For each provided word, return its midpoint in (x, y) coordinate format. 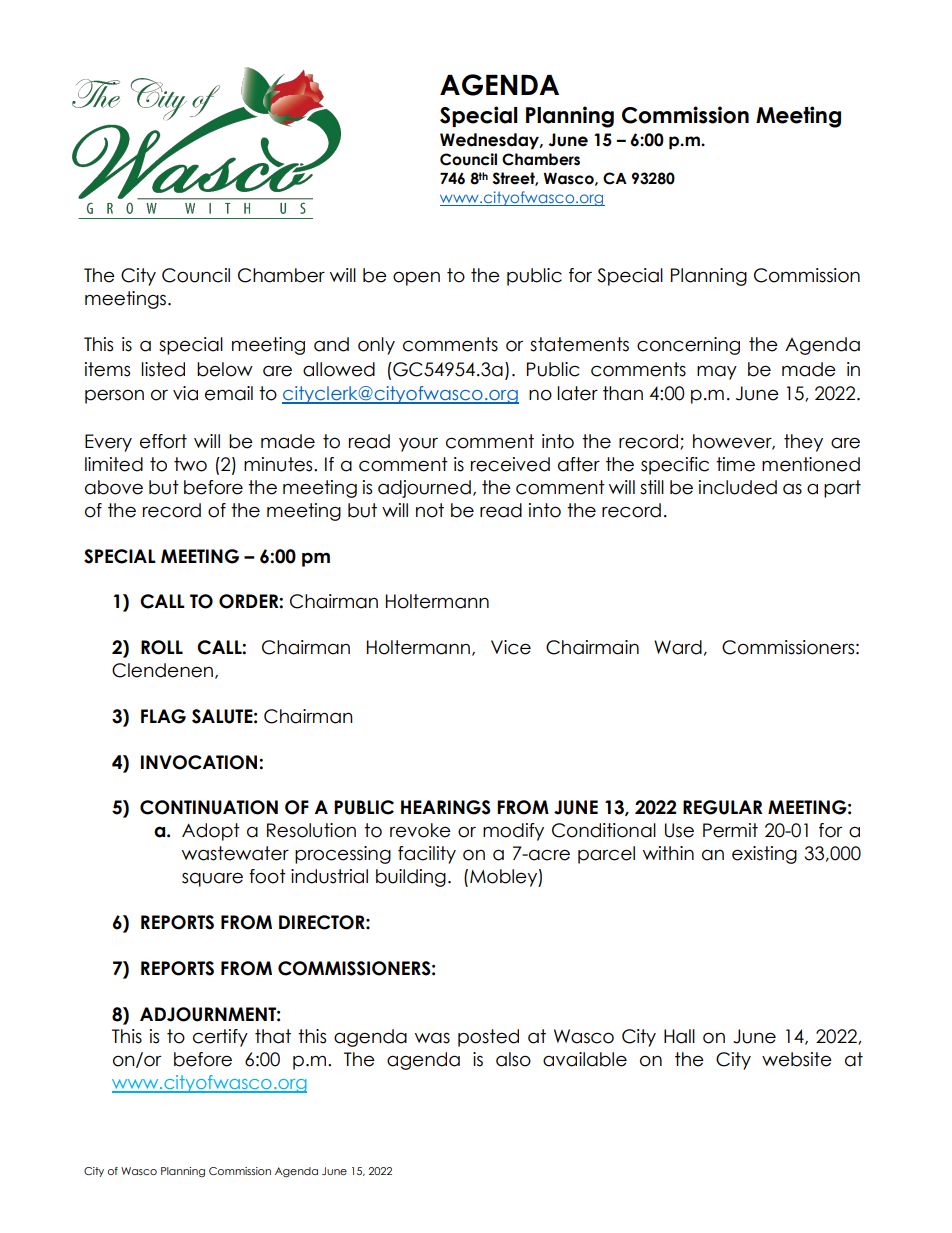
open (416, 278)
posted (488, 1038)
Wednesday (490, 141)
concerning (688, 346)
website (797, 1059)
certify (220, 1038)
